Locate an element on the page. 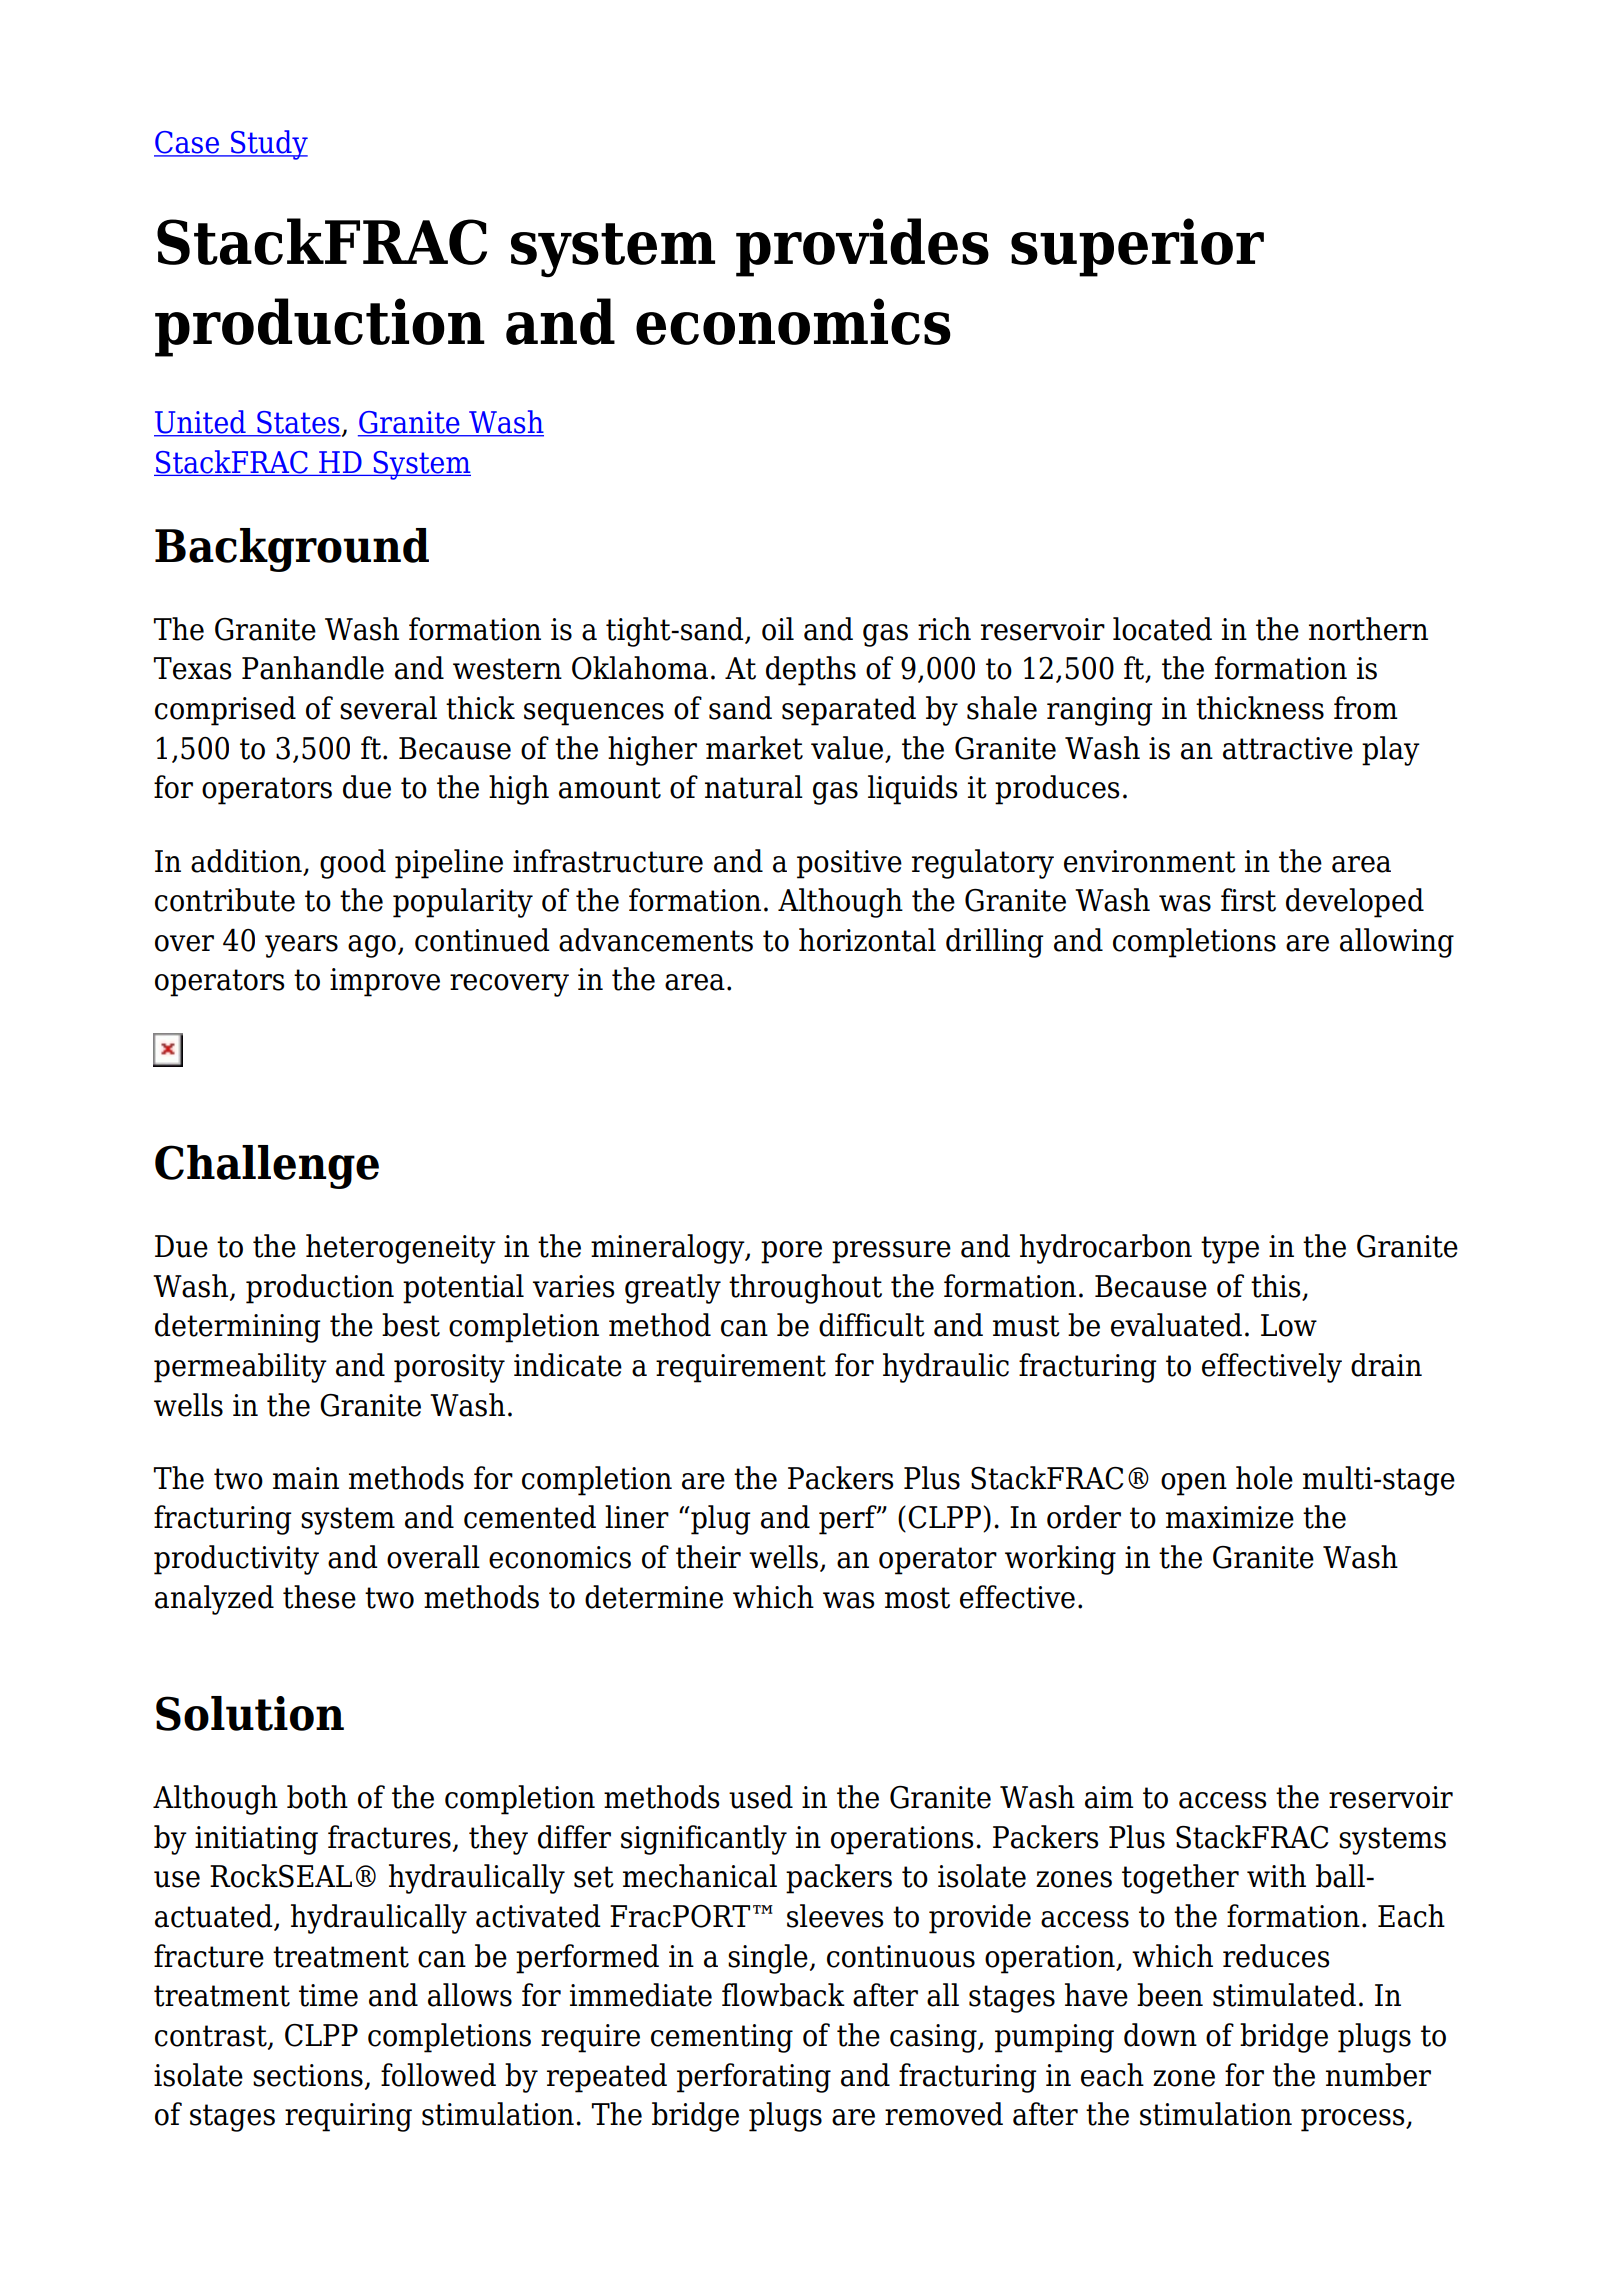  Challenge is located at coordinates (267, 1167).
